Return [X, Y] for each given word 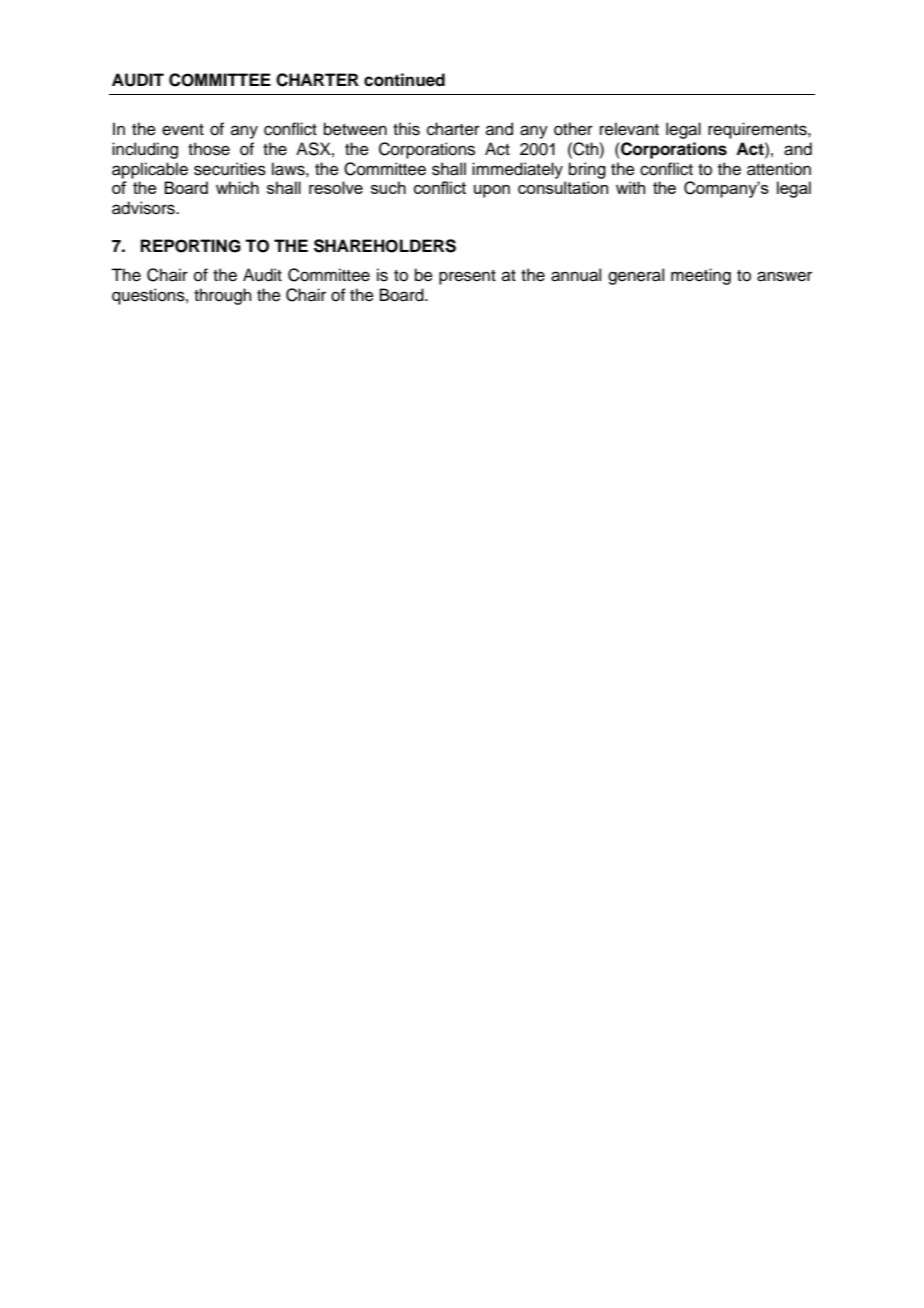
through [223, 296]
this [406, 129]
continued [404, 80]
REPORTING [191, 246]
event [183, 130]
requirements [758, 130]
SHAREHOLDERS [385, 246]
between [355, 129]
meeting [701, 276]
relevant [629, 129]
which [237, 187]
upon [492, 191]
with [630, 187]
